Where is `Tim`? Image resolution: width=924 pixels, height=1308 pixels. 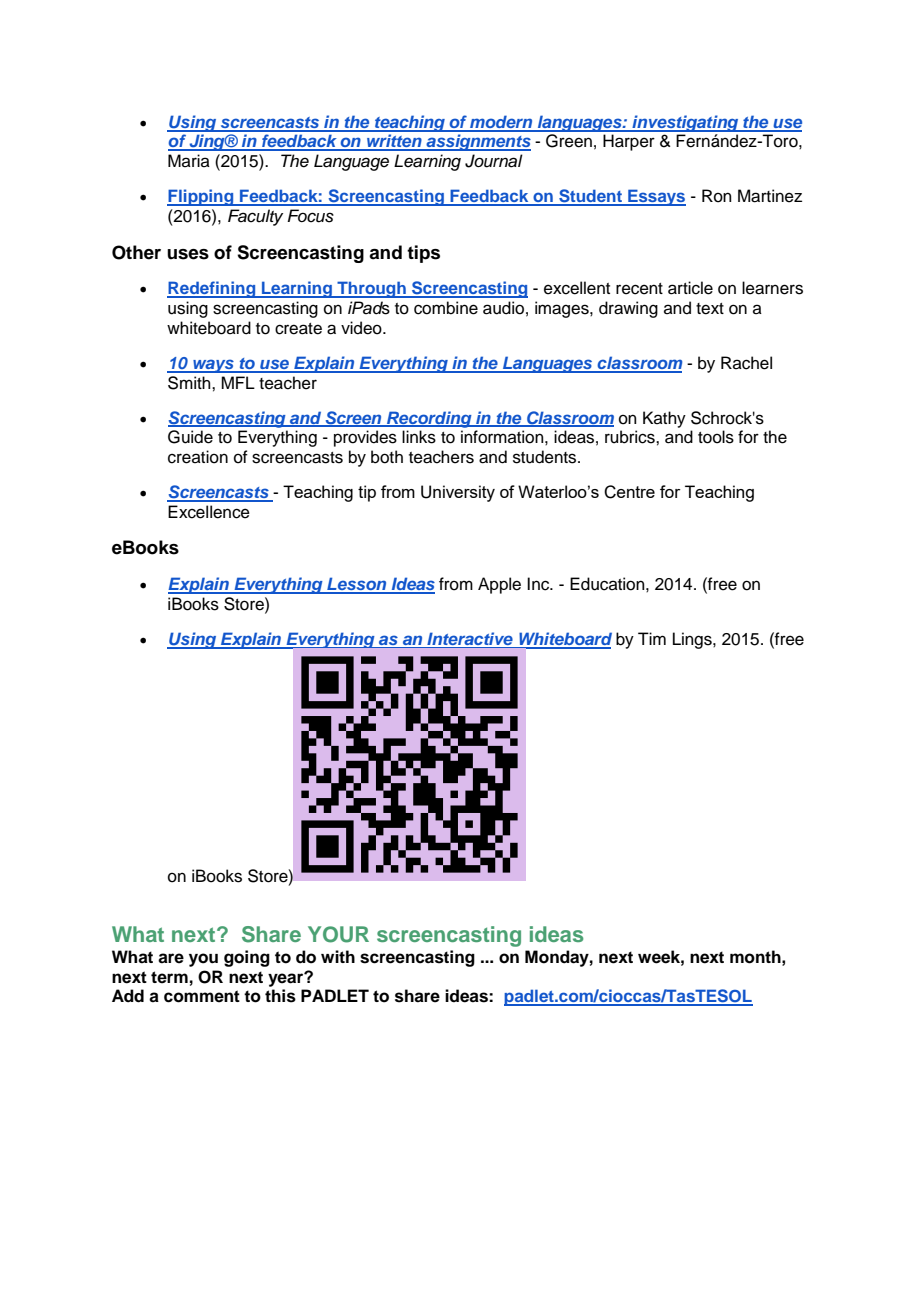
Tim is located at coordinates (652, 638).
